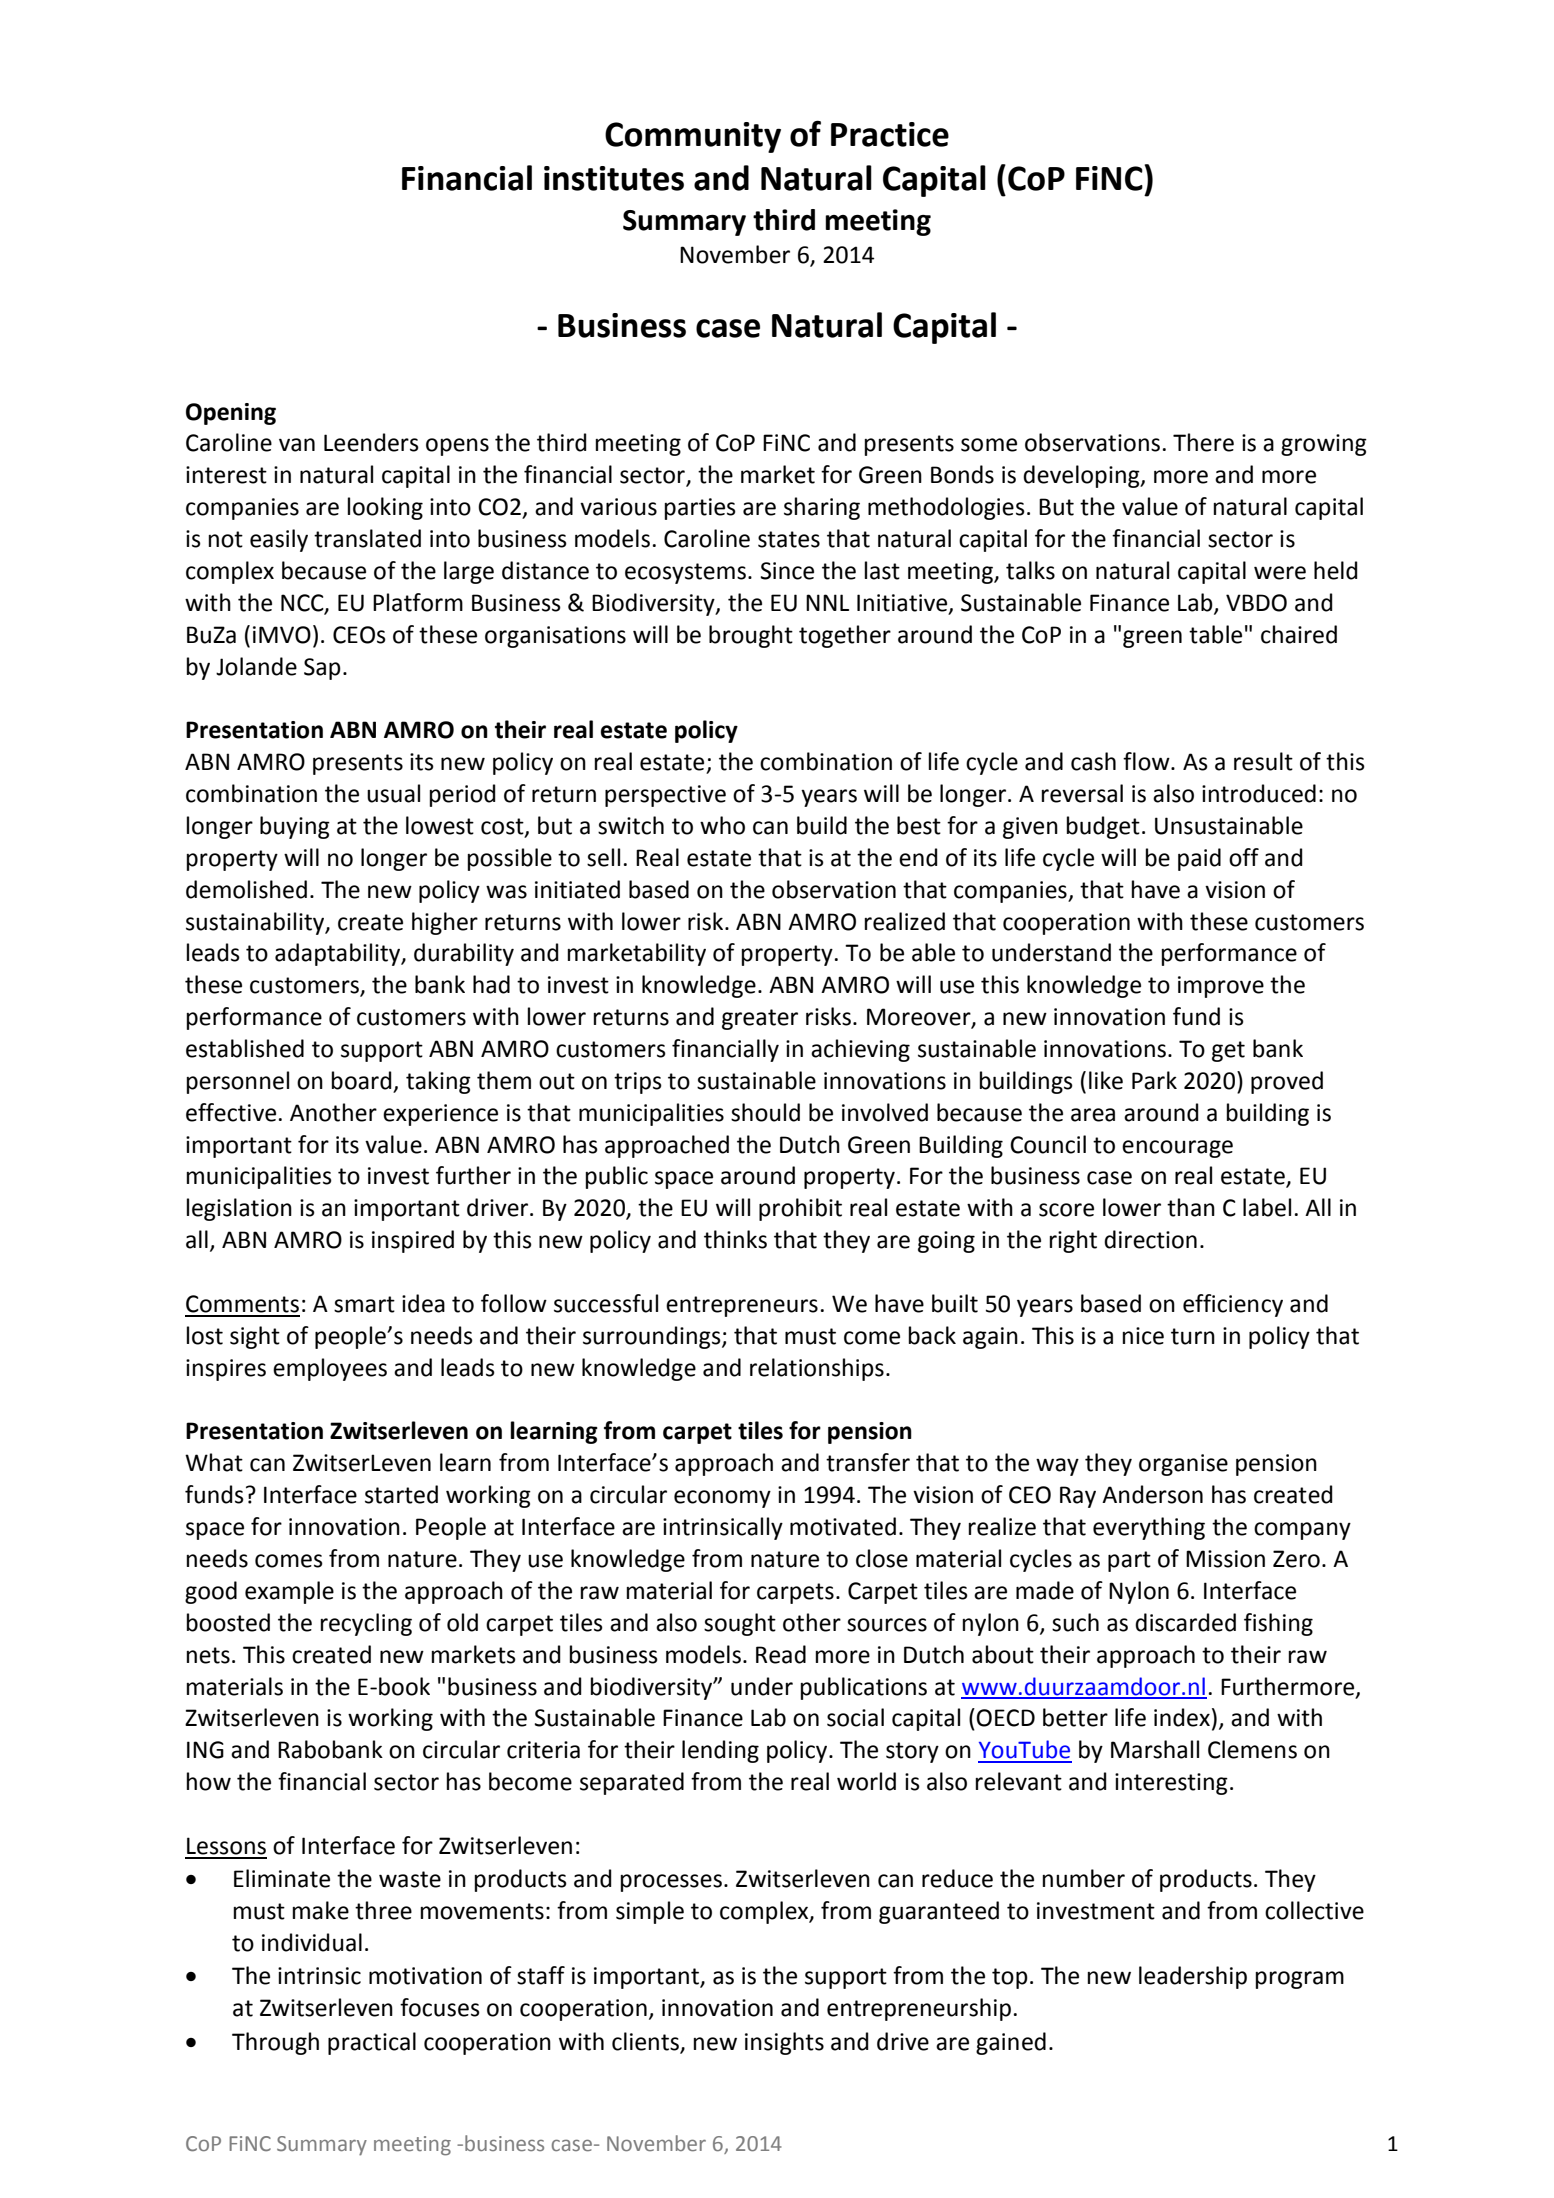 Image resolution: width=1554 pixels, height=2198 pixels. What do you see at coordinates (614, 178) in the page?
I see `institutes` at bounding box center [614, 178].
